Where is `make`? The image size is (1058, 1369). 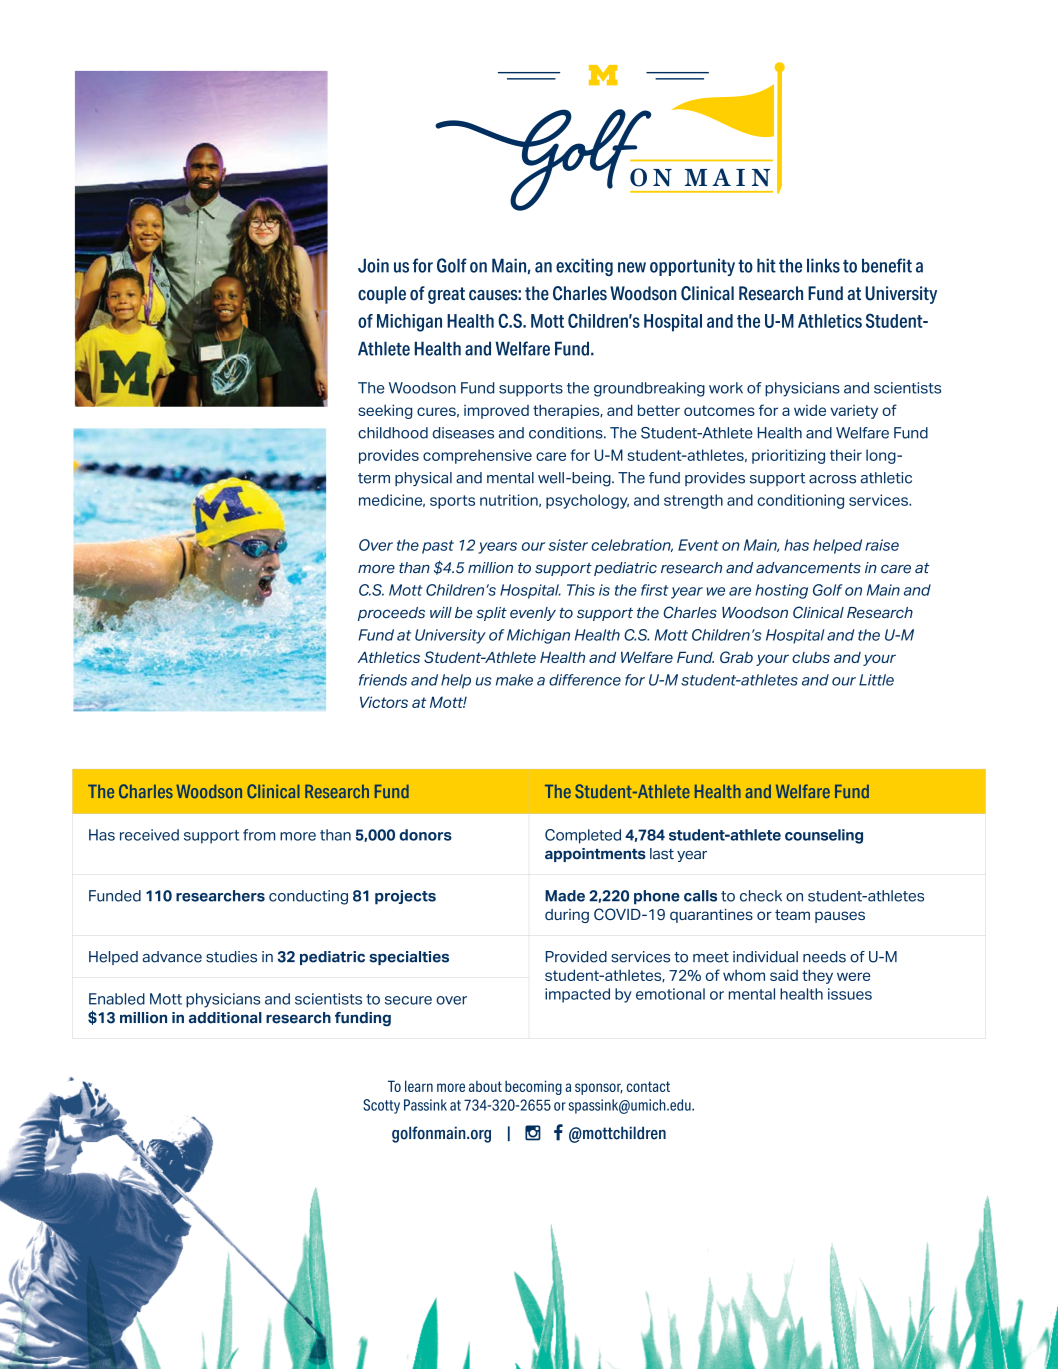 make is located at coordinates (514, 680).
